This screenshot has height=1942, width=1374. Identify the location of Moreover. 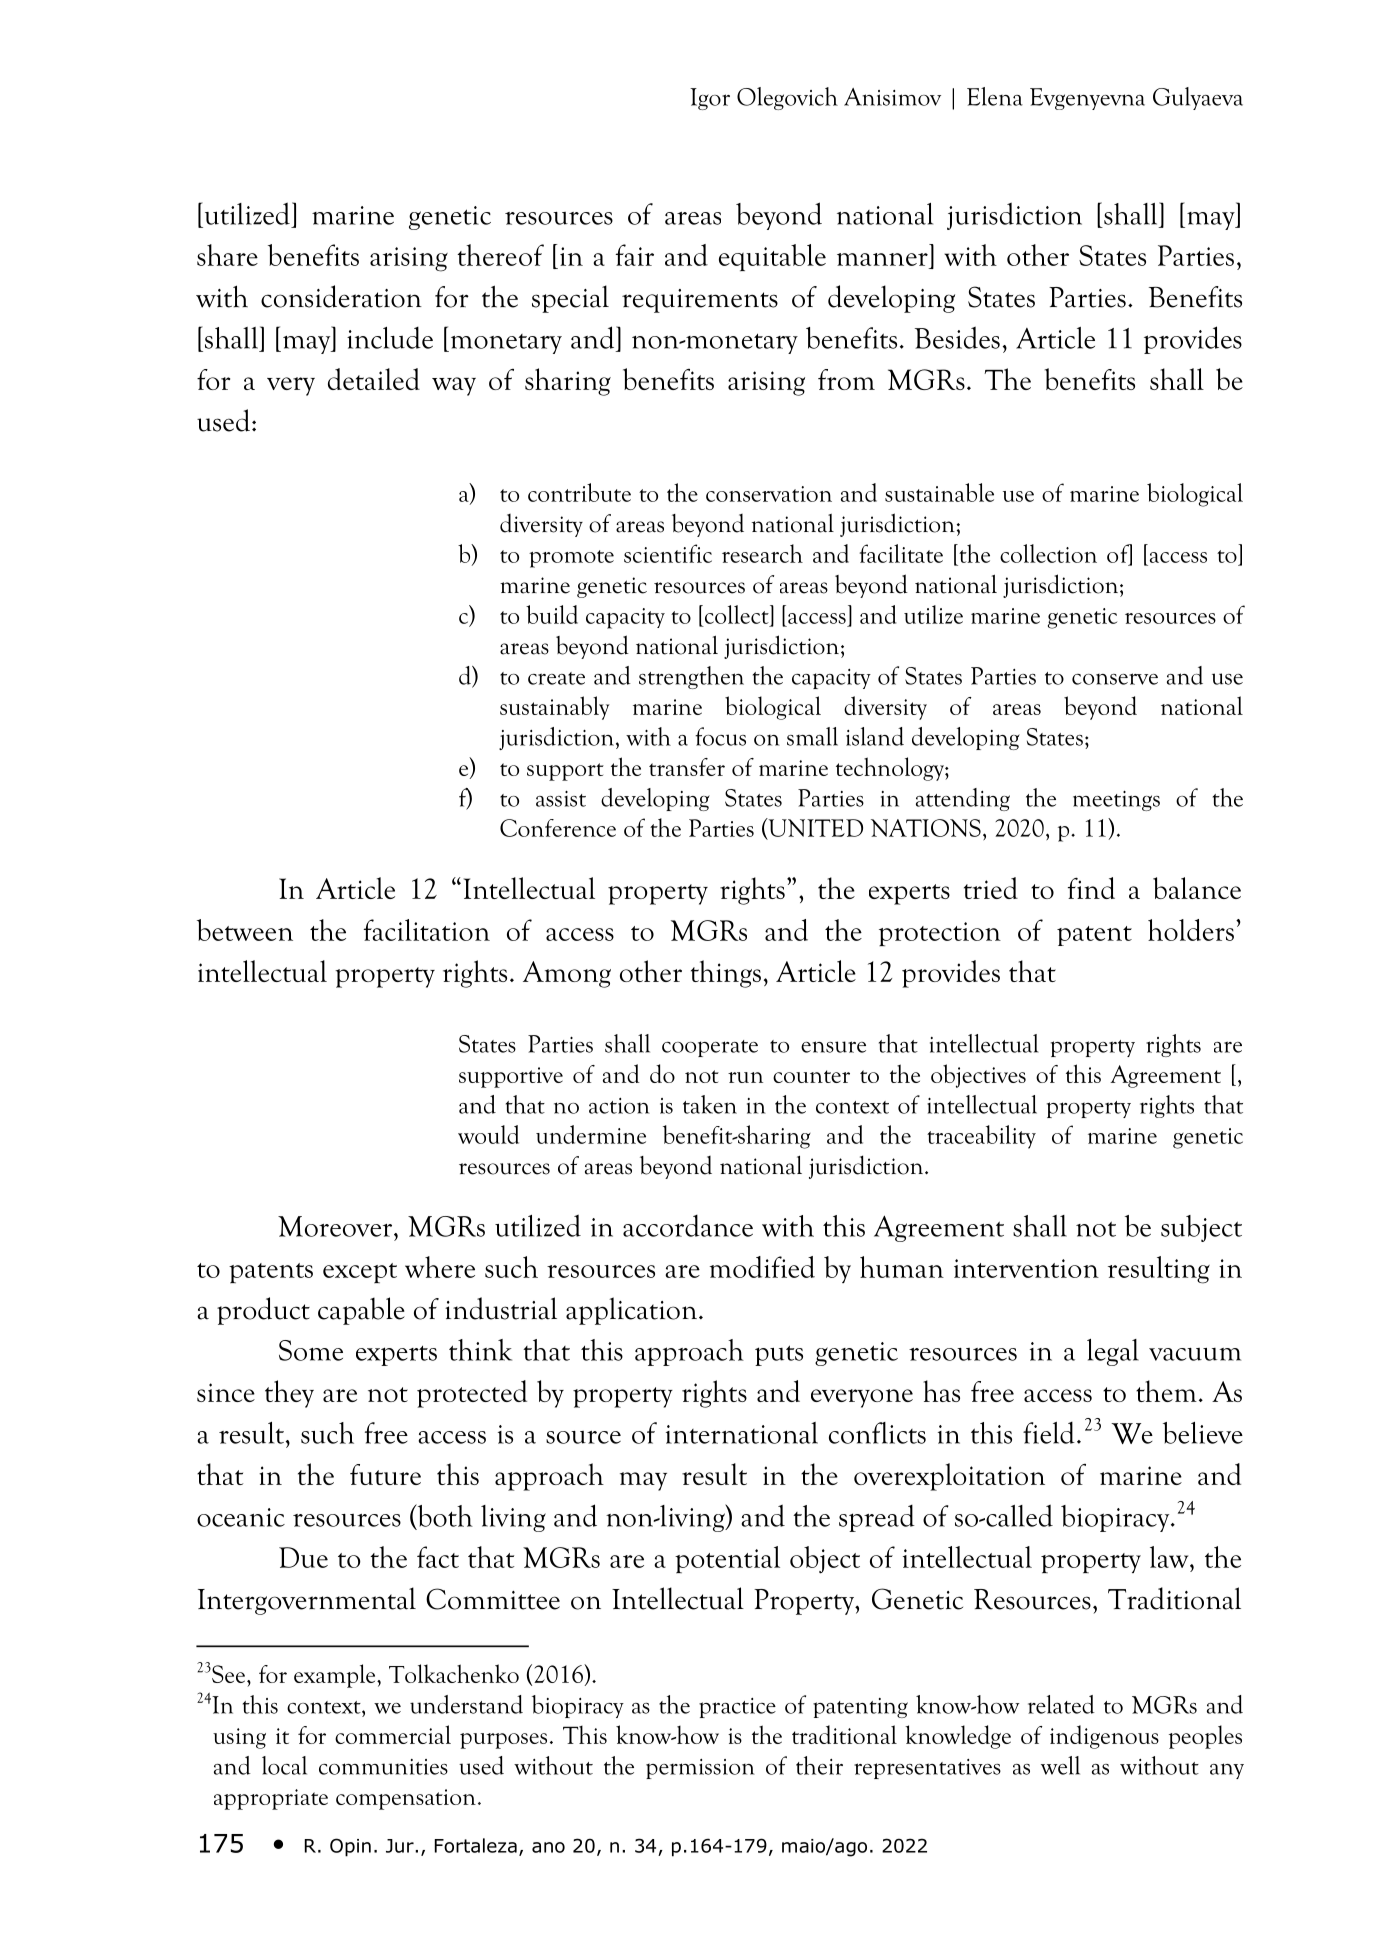
(336, 1226).
